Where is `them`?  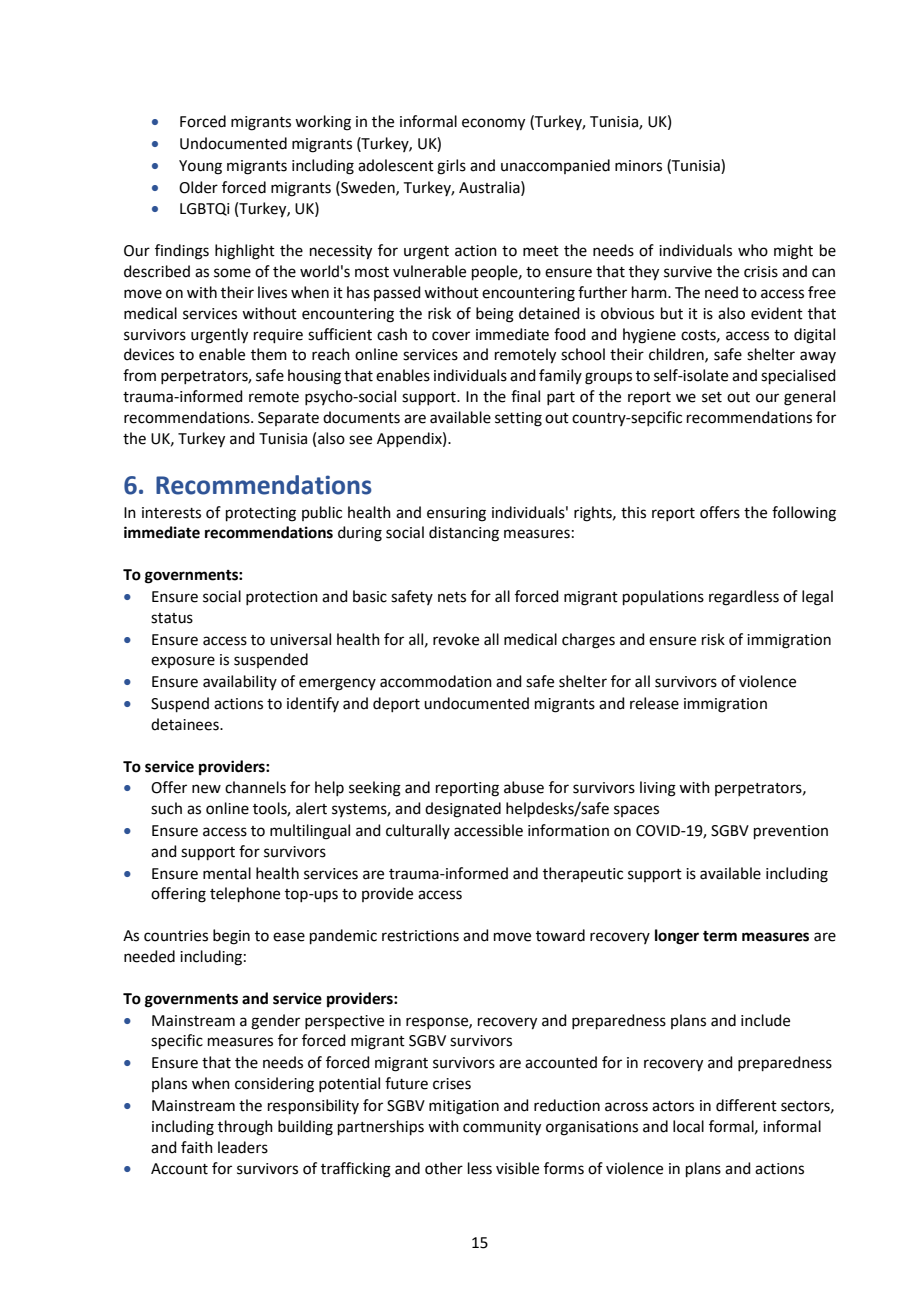 them is located at coordinates (269, 354).
